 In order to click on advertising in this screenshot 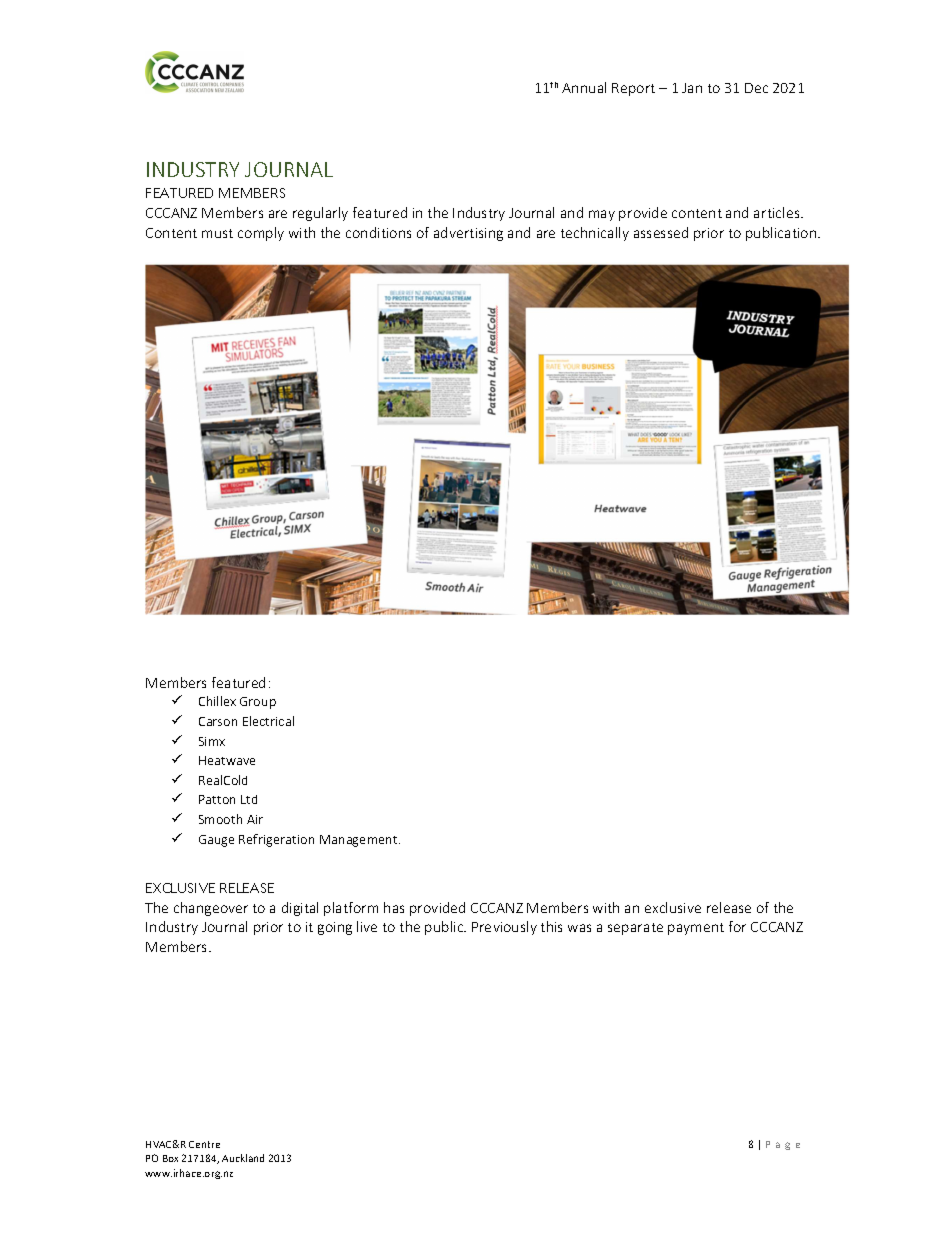, I will do `click(468, 234)`.
